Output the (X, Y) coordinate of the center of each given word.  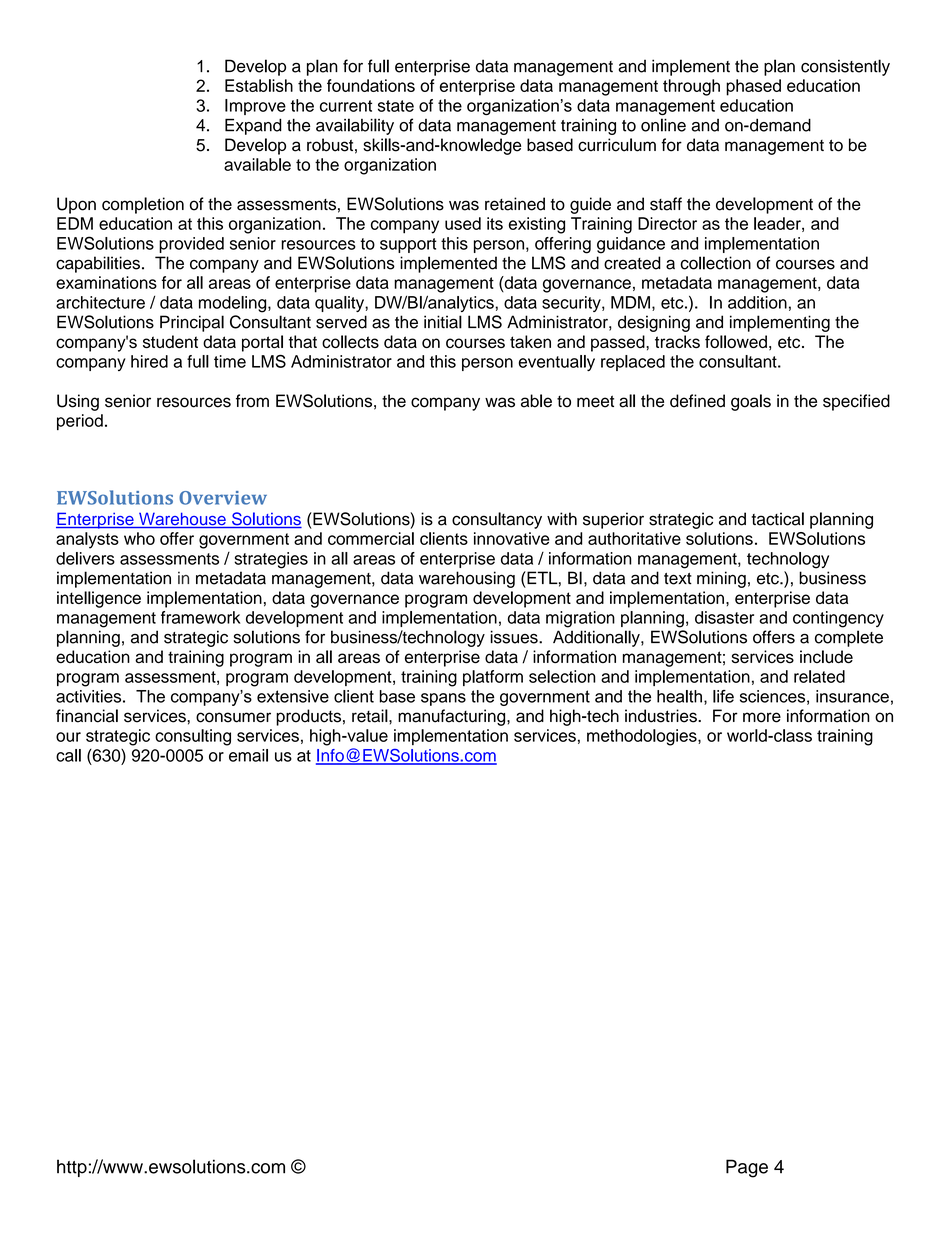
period (80, 422)
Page (747, 1168)
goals (751, 402)
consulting (193, 737)
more (762, 717)
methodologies (643, 737)
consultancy (497, 520)
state (396, 106)
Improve (255, 107)
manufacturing (453, 717)
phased (753, 87)
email (248, 755)
